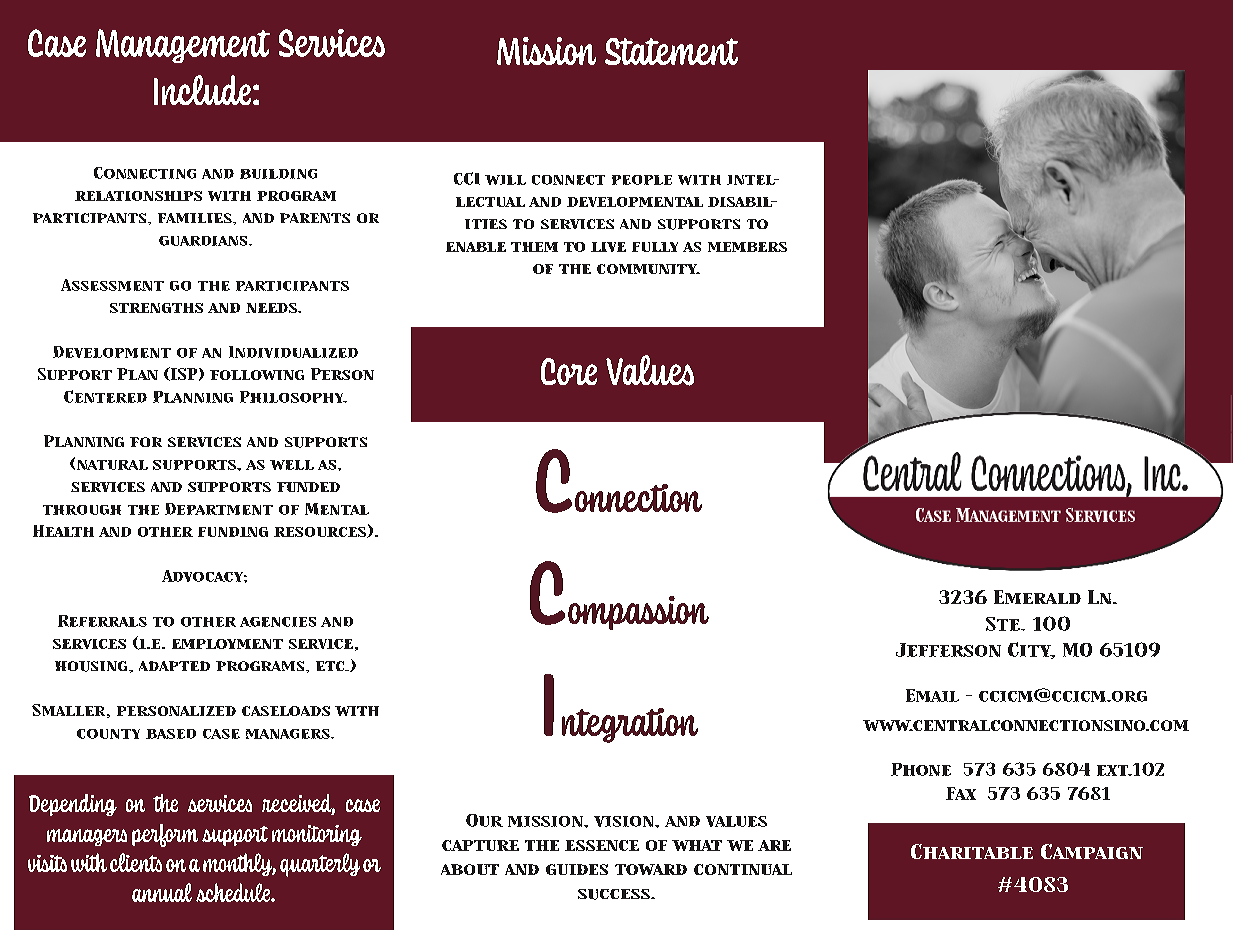 This document has height=952, width=1233. Describe the element at coordinates (1004, 624) in the document. I see `Ste` at that location.
